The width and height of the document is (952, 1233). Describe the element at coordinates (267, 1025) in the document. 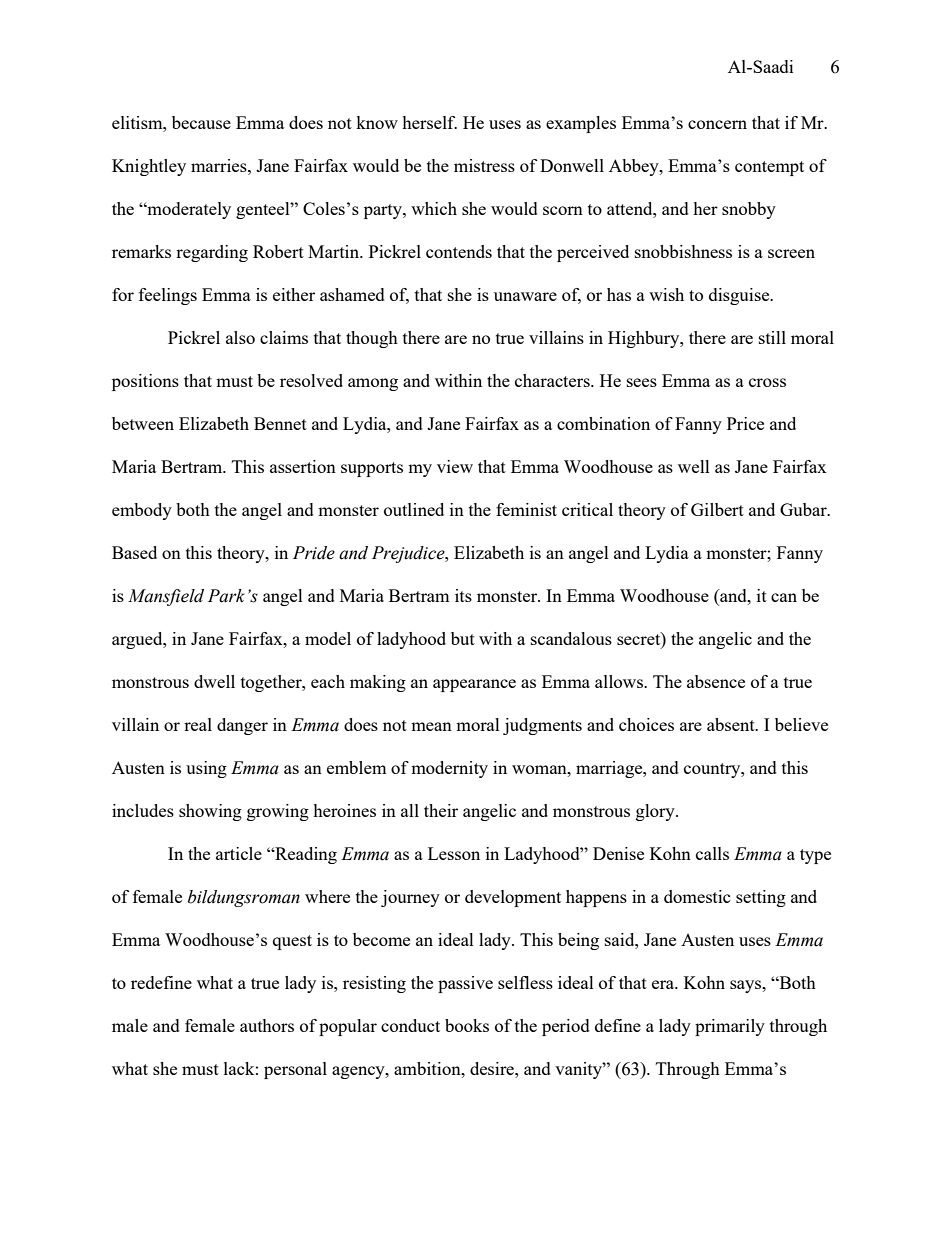

I see `authors` at that location.
